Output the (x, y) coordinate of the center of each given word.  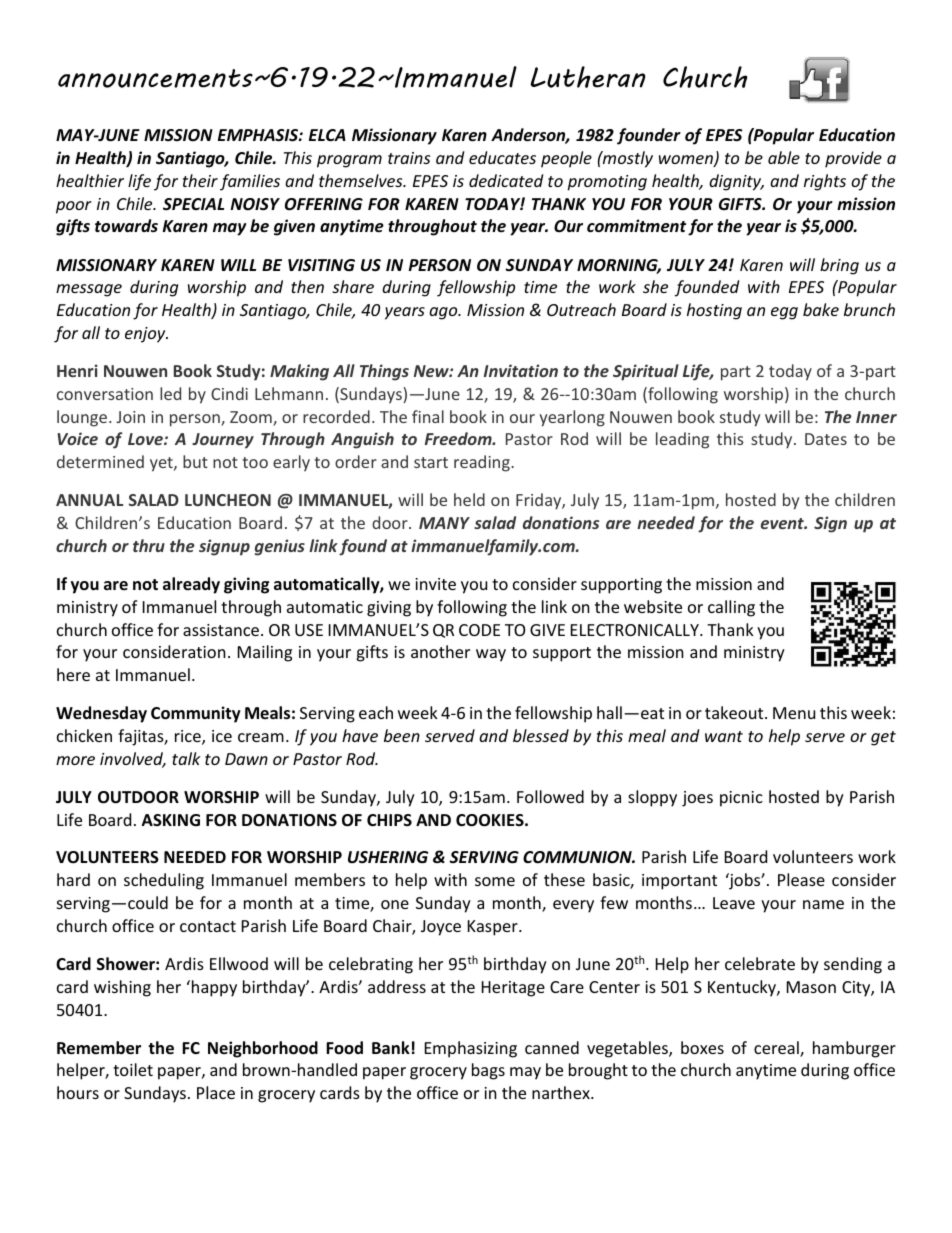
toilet (133, 1069)
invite (435, 584)
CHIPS (389, 820)
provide (853, 159)
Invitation (521, 370)
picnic (741, 799)
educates (502, 157)
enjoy (146, 335)
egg (784, 313)
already (191, 585)
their (200, 180)
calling (731, 608)
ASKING (171, 820)
